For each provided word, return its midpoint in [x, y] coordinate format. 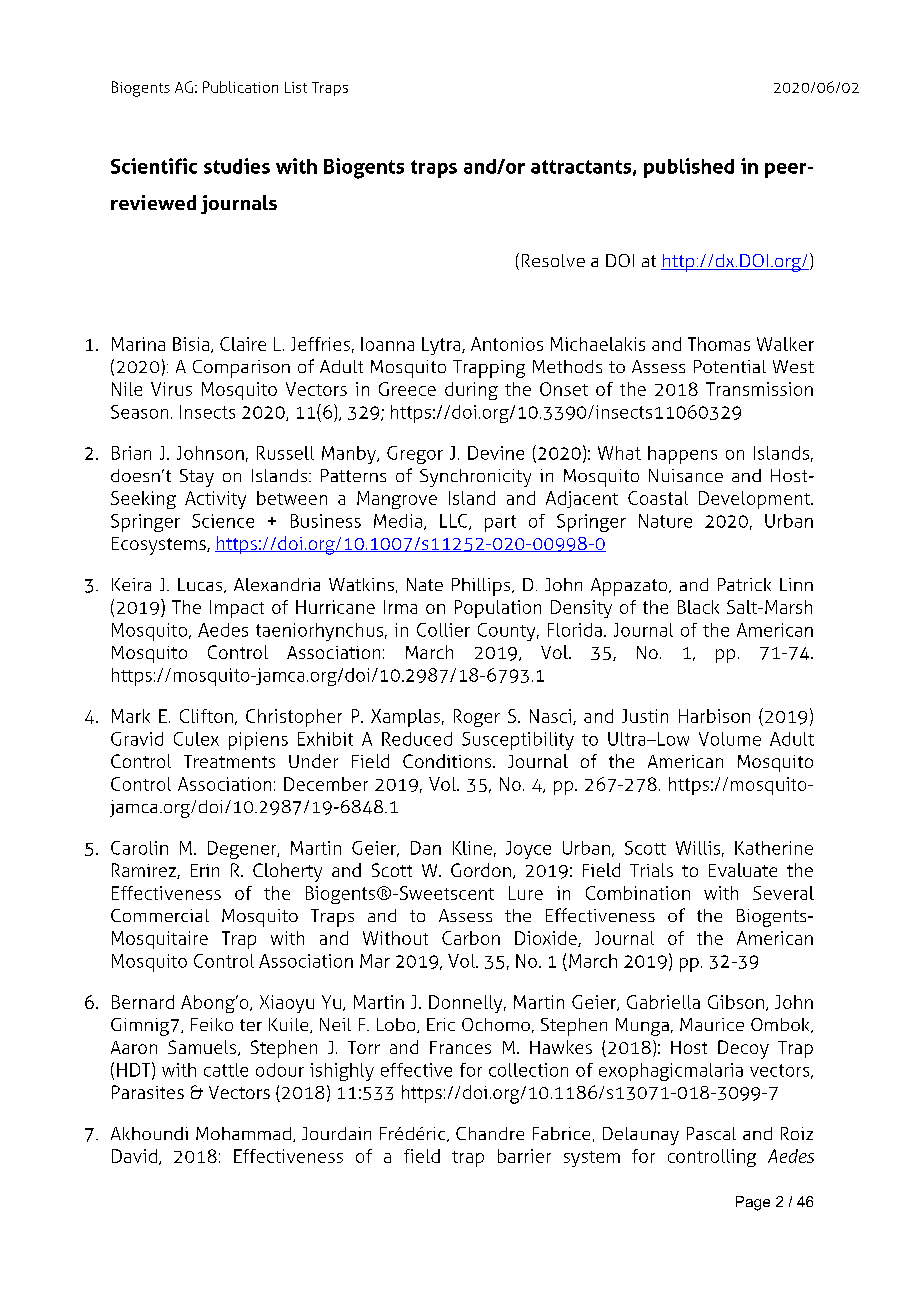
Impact [237, 609]
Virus [171, 389]
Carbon [471, 938]
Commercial [160, 915]
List [296, 87]
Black [698, 607]
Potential [730, 366]
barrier [524, 1156]
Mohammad [243, 1133]
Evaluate [743, 870]
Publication [240, 87]
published [689, 168]
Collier [443, 630]
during [471, 391]
